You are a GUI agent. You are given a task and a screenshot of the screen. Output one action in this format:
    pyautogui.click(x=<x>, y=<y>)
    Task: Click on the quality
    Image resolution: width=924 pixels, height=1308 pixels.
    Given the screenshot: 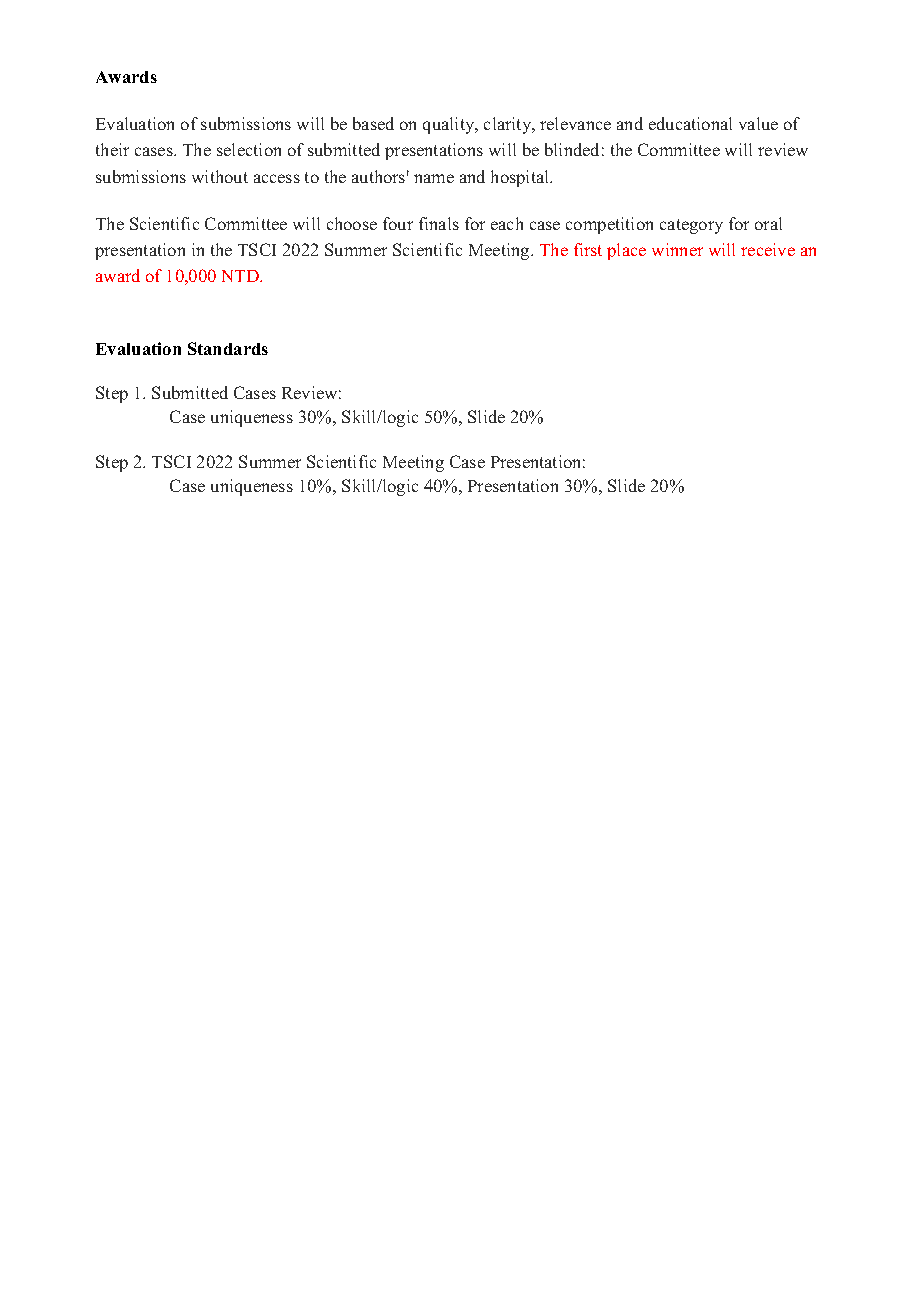 What is the action you would take?
    pyautogui.click(x=450, y=125)
